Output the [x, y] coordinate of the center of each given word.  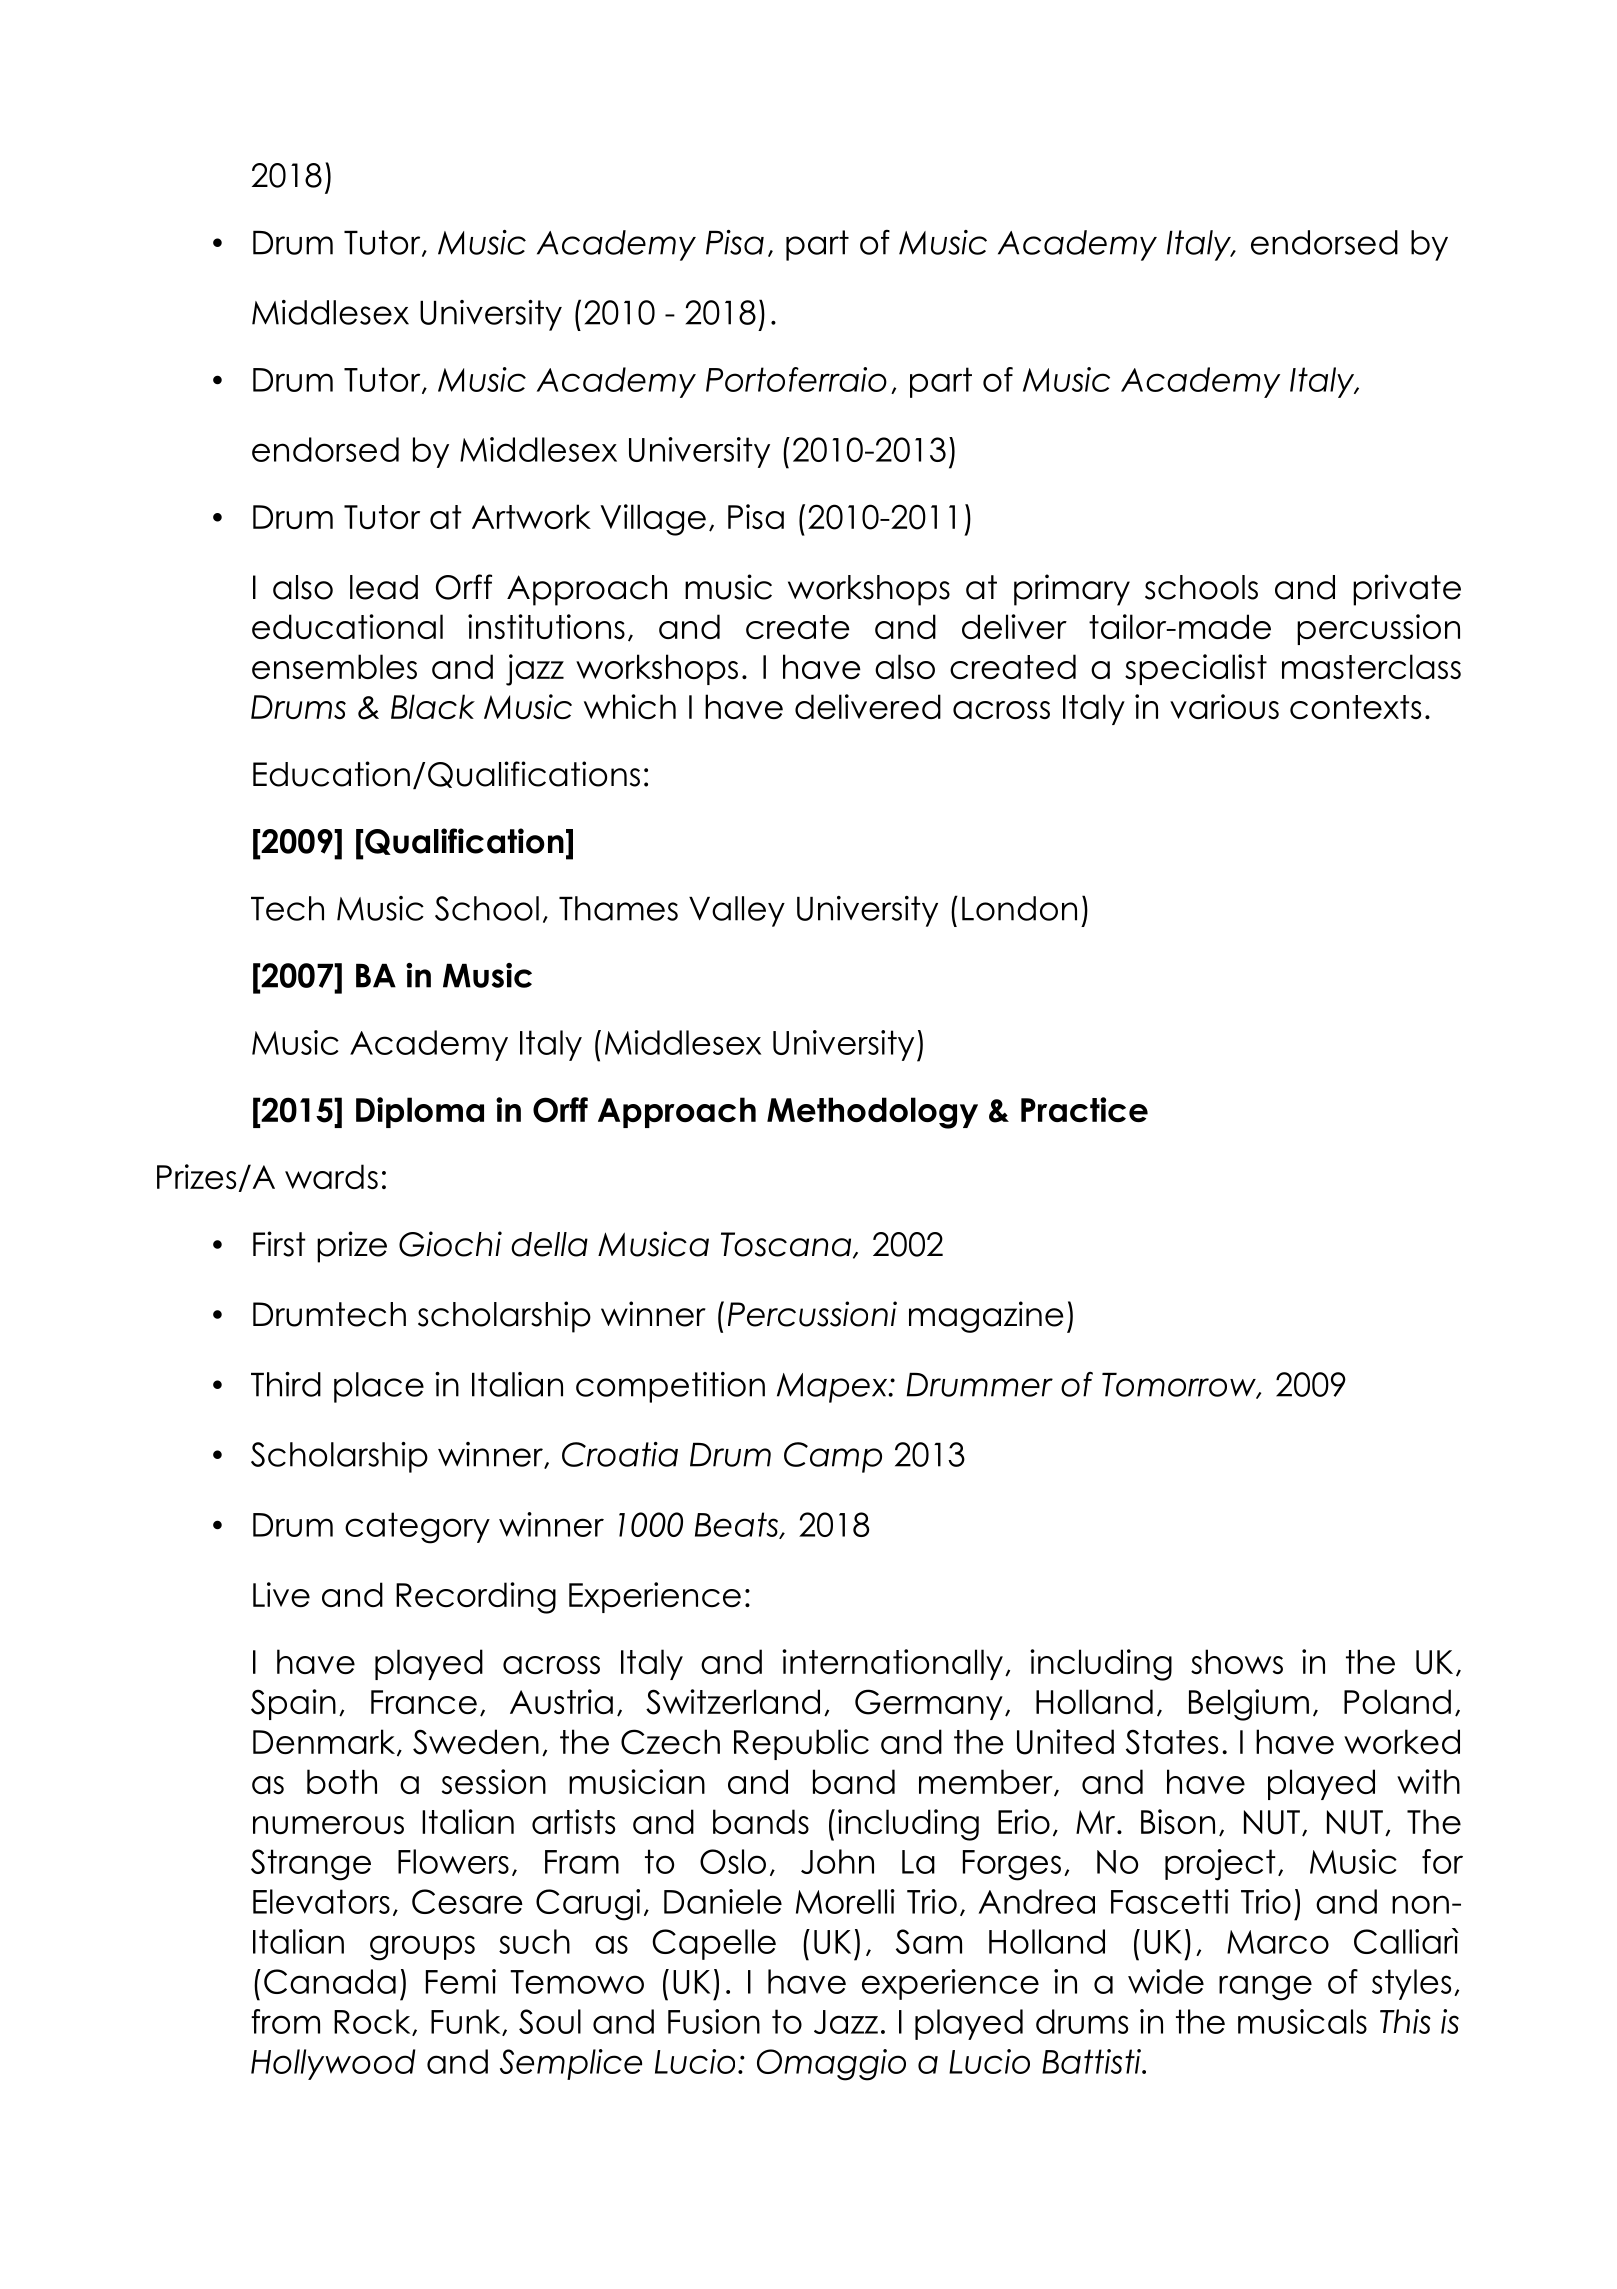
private [1407, 590]
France [424, 1702]
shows [1237, 1661]
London [1019, 908]
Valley [737, 911]
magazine [986, 1317]
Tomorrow [1180, 1386]
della [549, 1244]
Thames [618, 908]
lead [384, 587]
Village [653, 520]
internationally [892, 1664]
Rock [373, 2022]
